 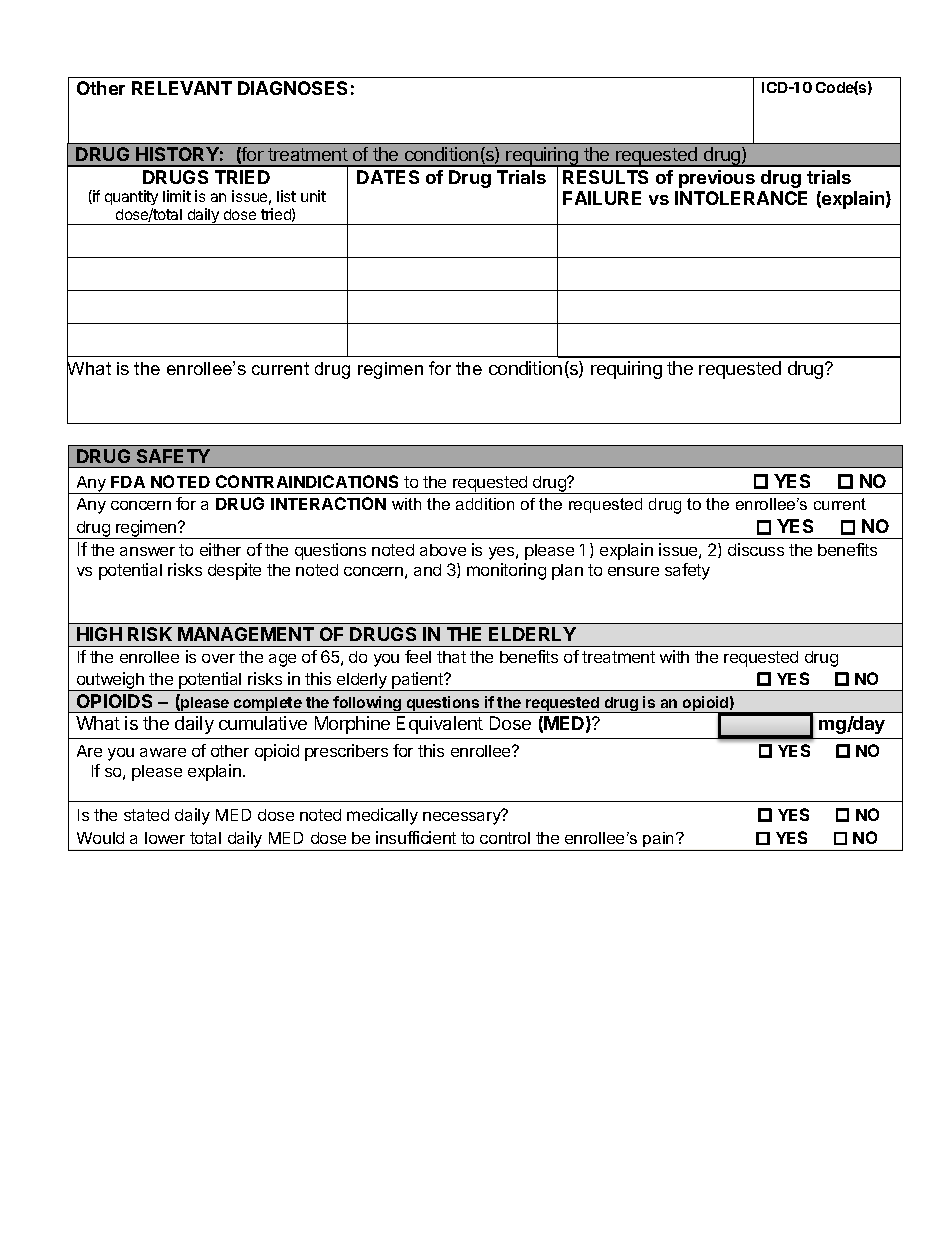 What do you see at coordinates (633, 571) in the screenshot?
I see `ensure` at bounding box center [633, 571].
